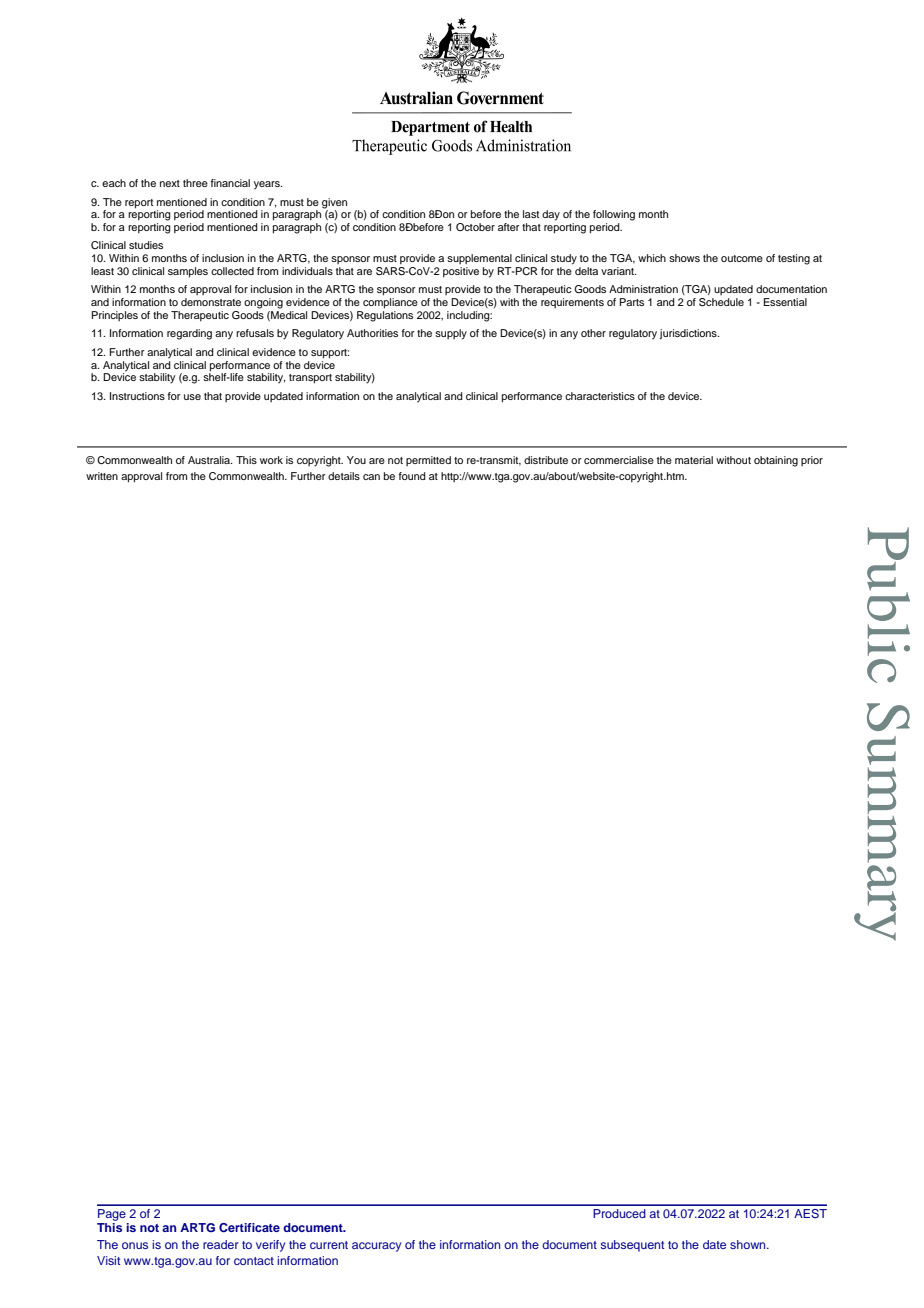 The image size is (924, 1308). What do you see at coordinates (195, 183) in the screenshot?
I see `three` at bounding box center [195, 183].
